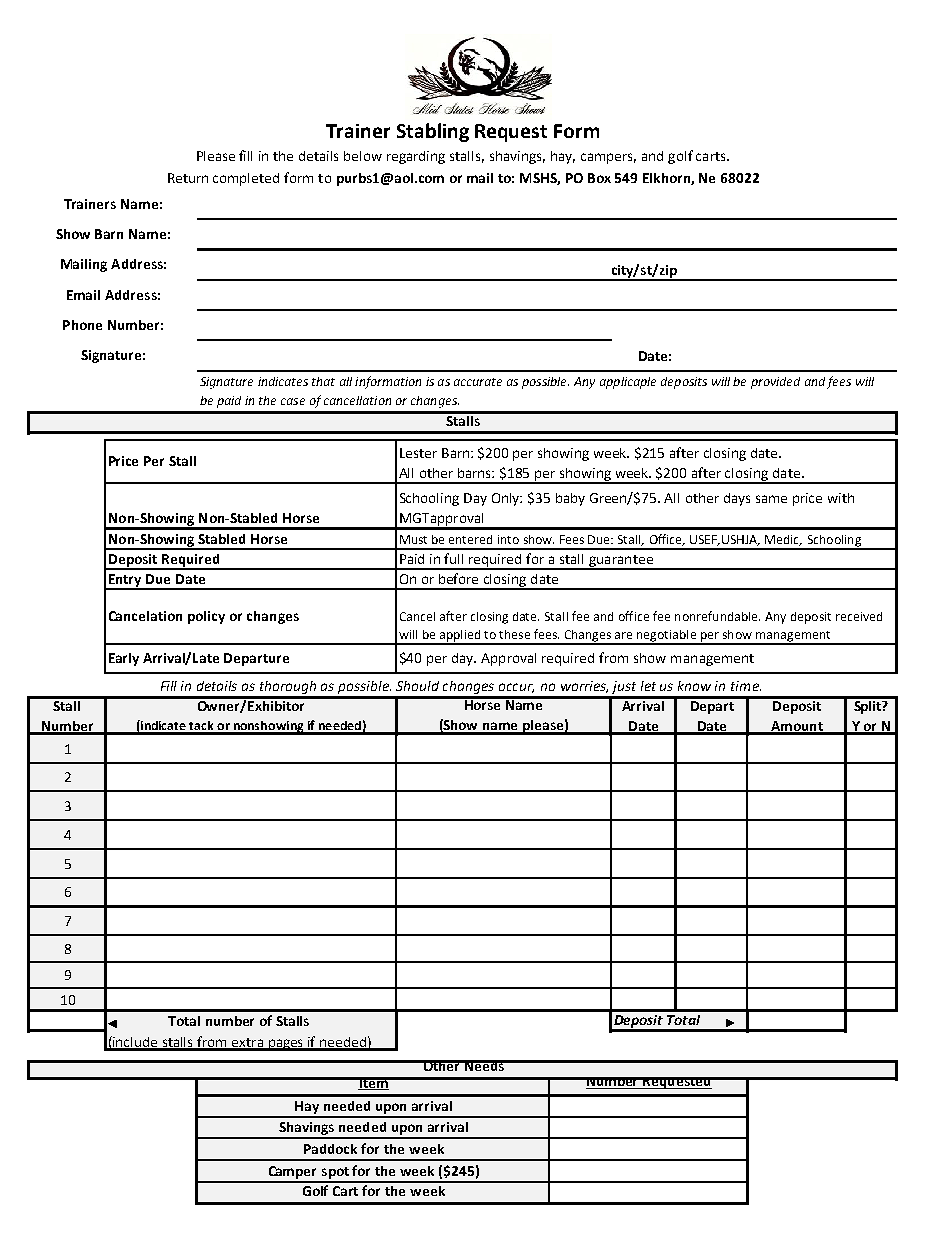 This screenshot has height=1233, width=952. What do you see at coordinates (188, 178) in the screenshot?
I see `Return` at bounding box center [188, 178].
